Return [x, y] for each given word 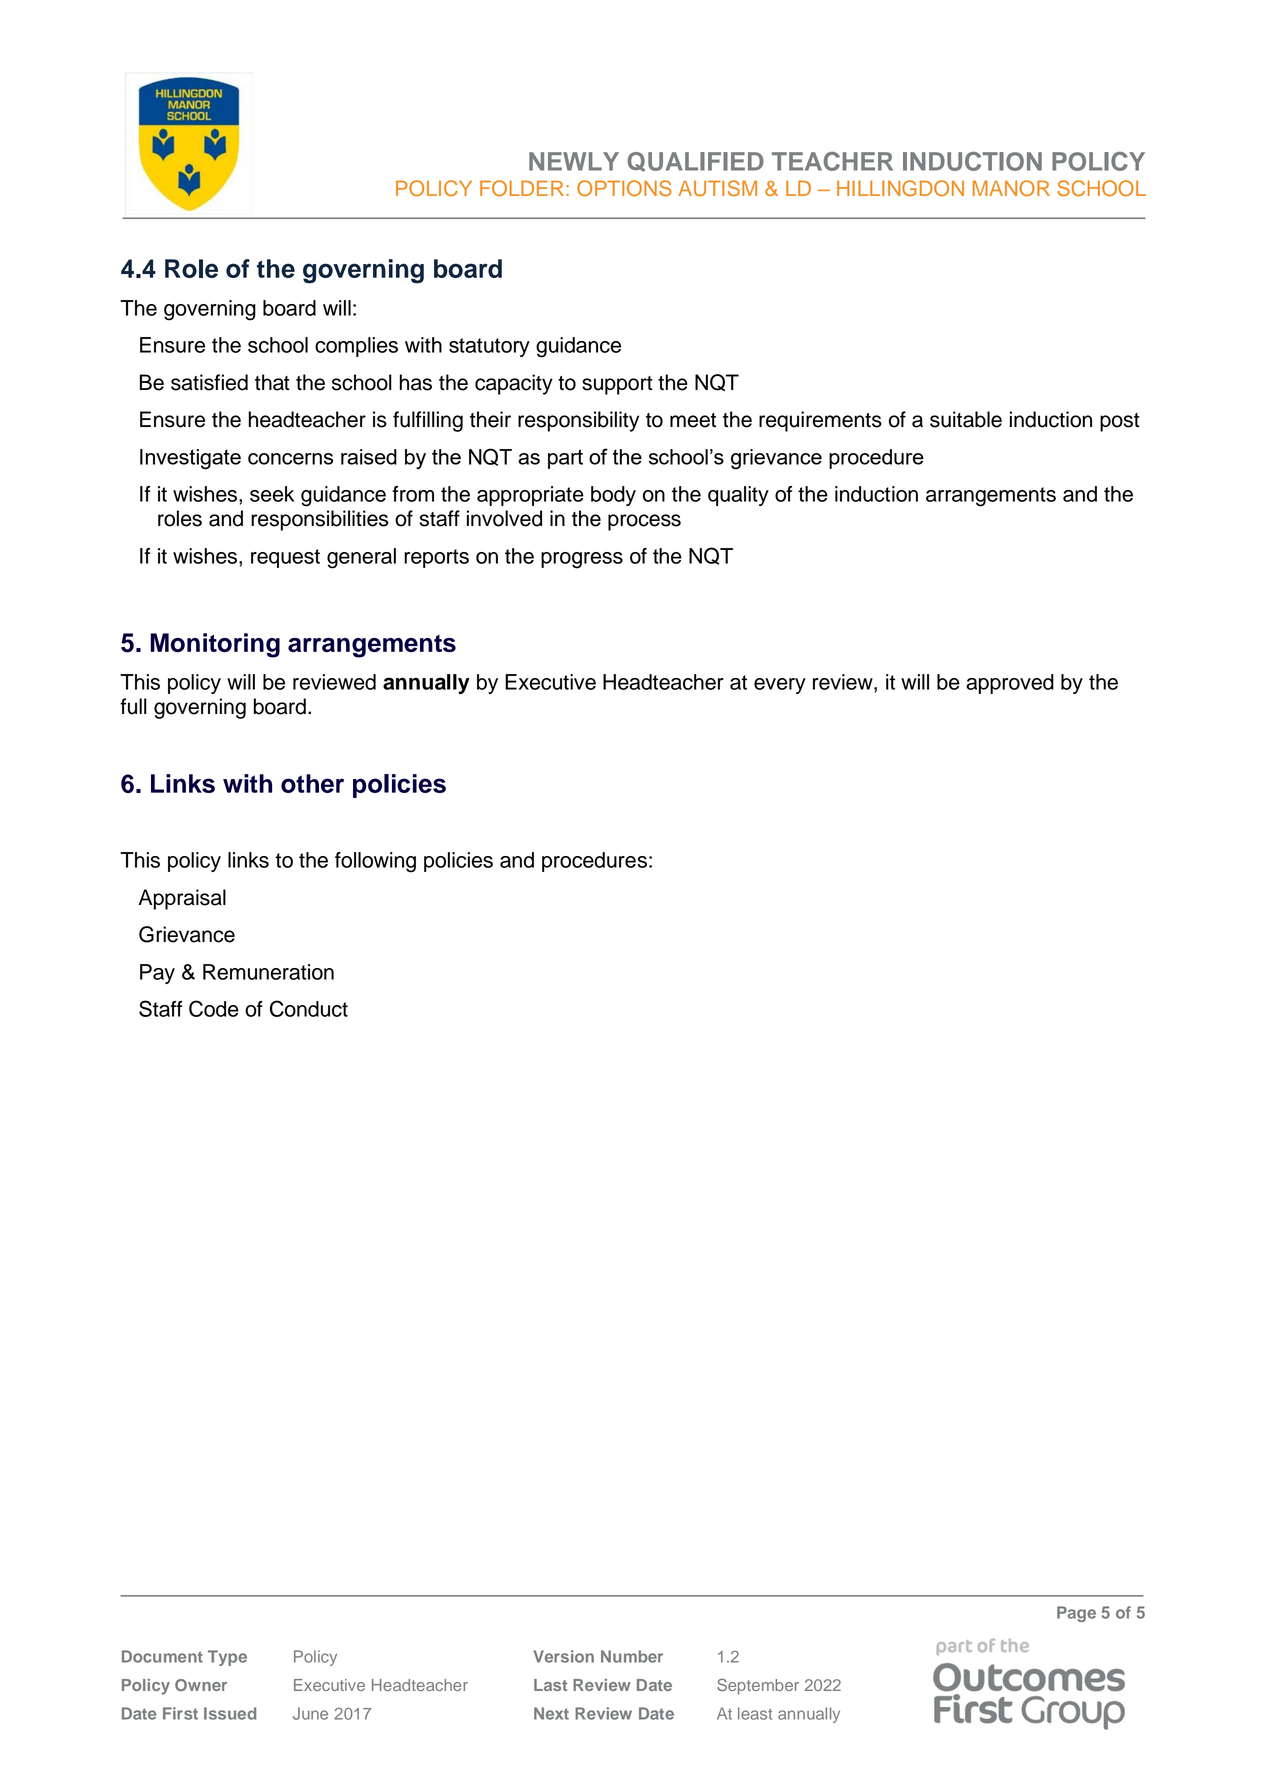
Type [227, 1658]
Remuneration [268, 972]
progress [582, 560]
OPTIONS [624, 188]
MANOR [1011, 188]
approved [1010, 684]
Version [563, 1656]
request [285, 558]
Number [632, 1656]
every [780, 686]
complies [356, 347]
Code [214, 1008]
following [375, 862]
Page [1076, 1614]
